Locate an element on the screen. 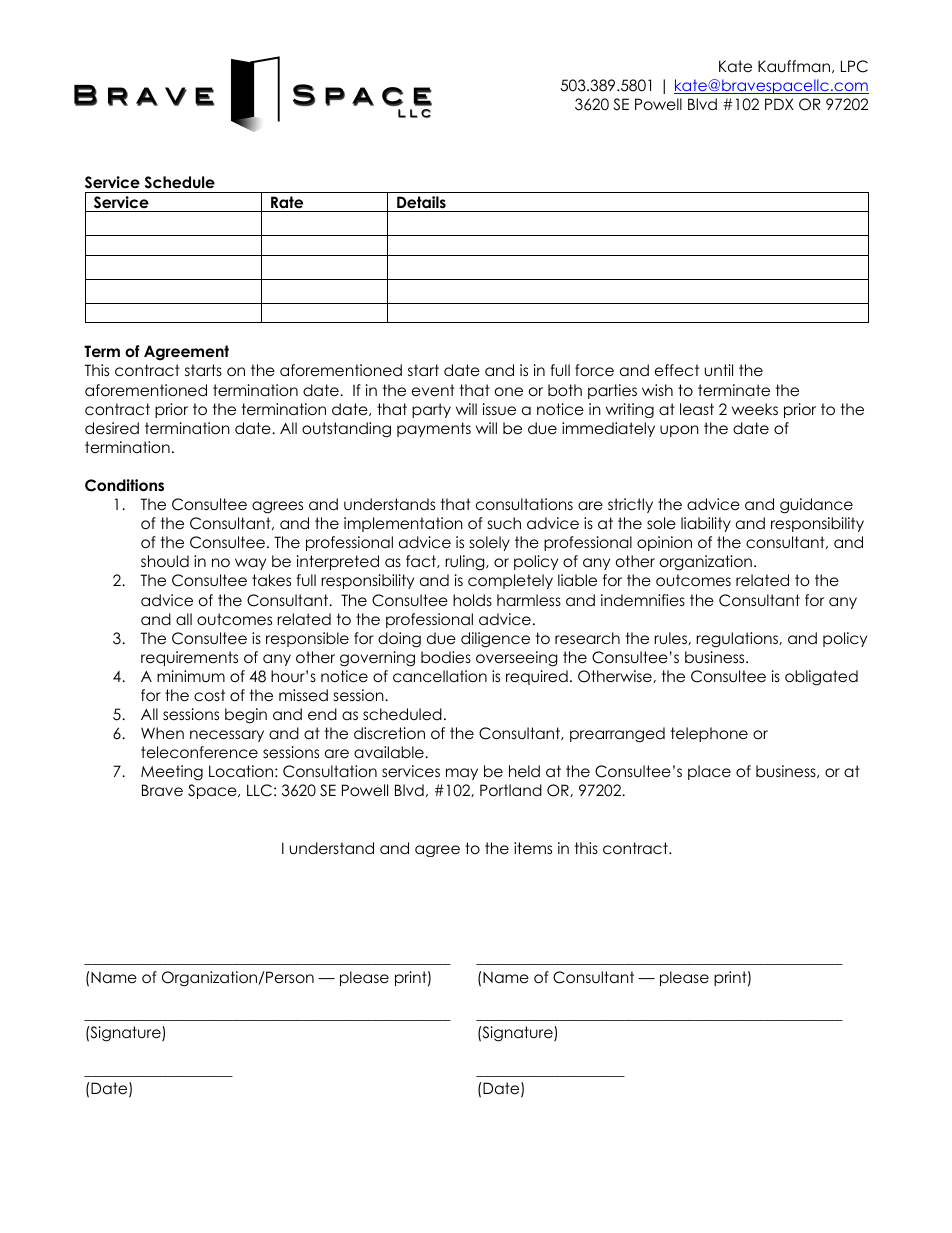  PDX is located at coordinates (779, 104).
